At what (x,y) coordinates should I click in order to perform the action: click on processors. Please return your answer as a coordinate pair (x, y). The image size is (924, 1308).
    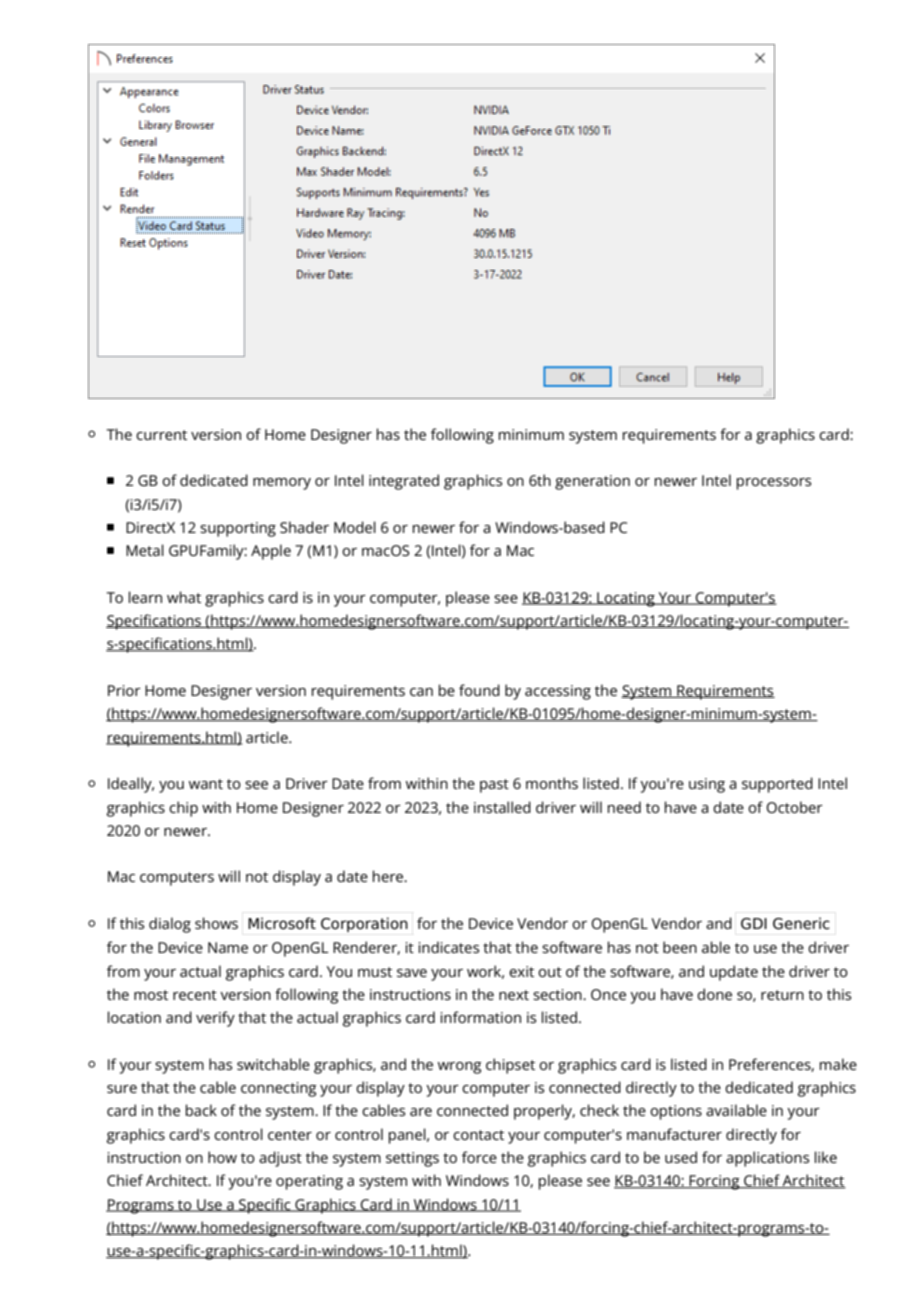
    Looking at the image, I should click on (774, 484).
